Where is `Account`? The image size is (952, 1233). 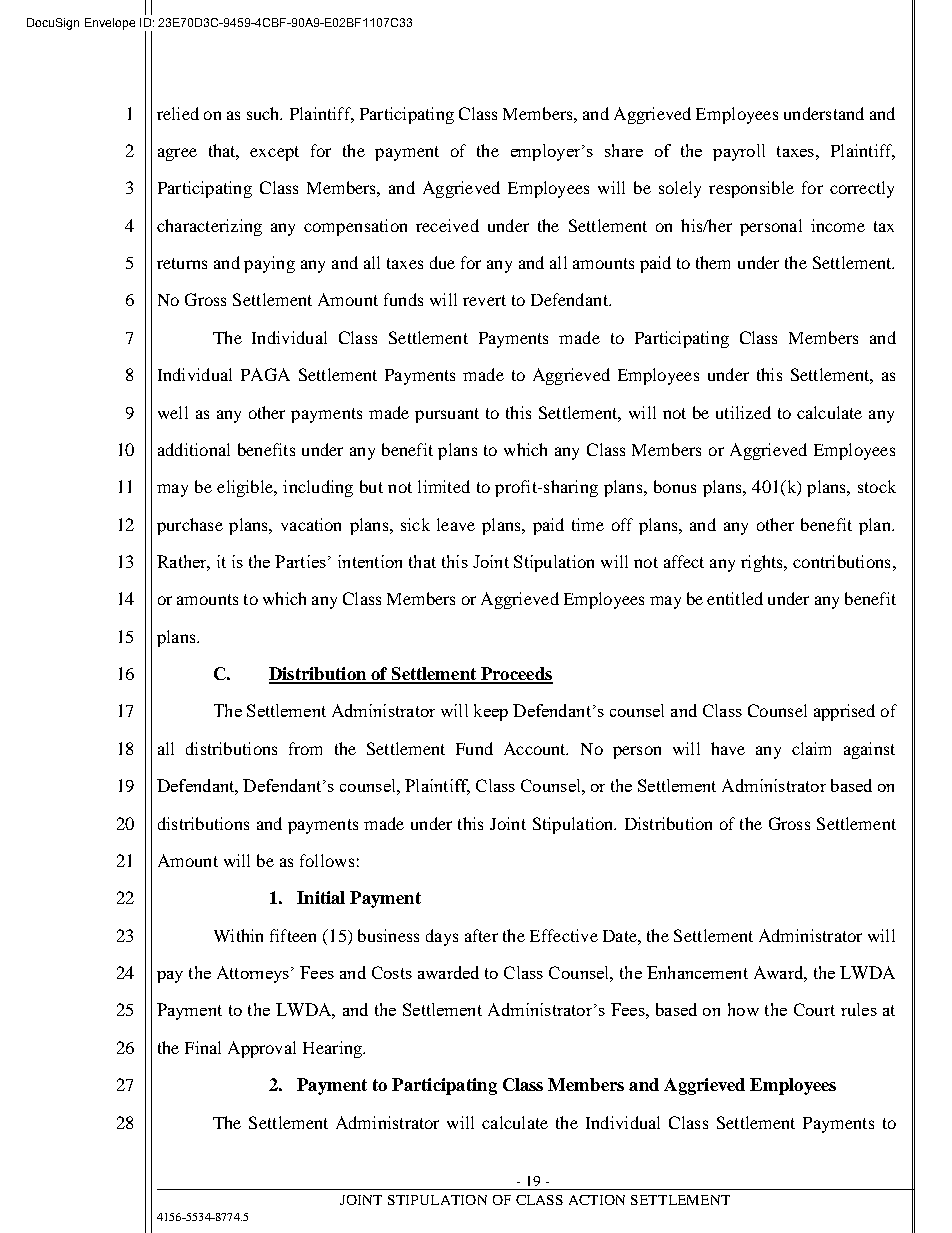 Account is located at coordinates (536, 748).
